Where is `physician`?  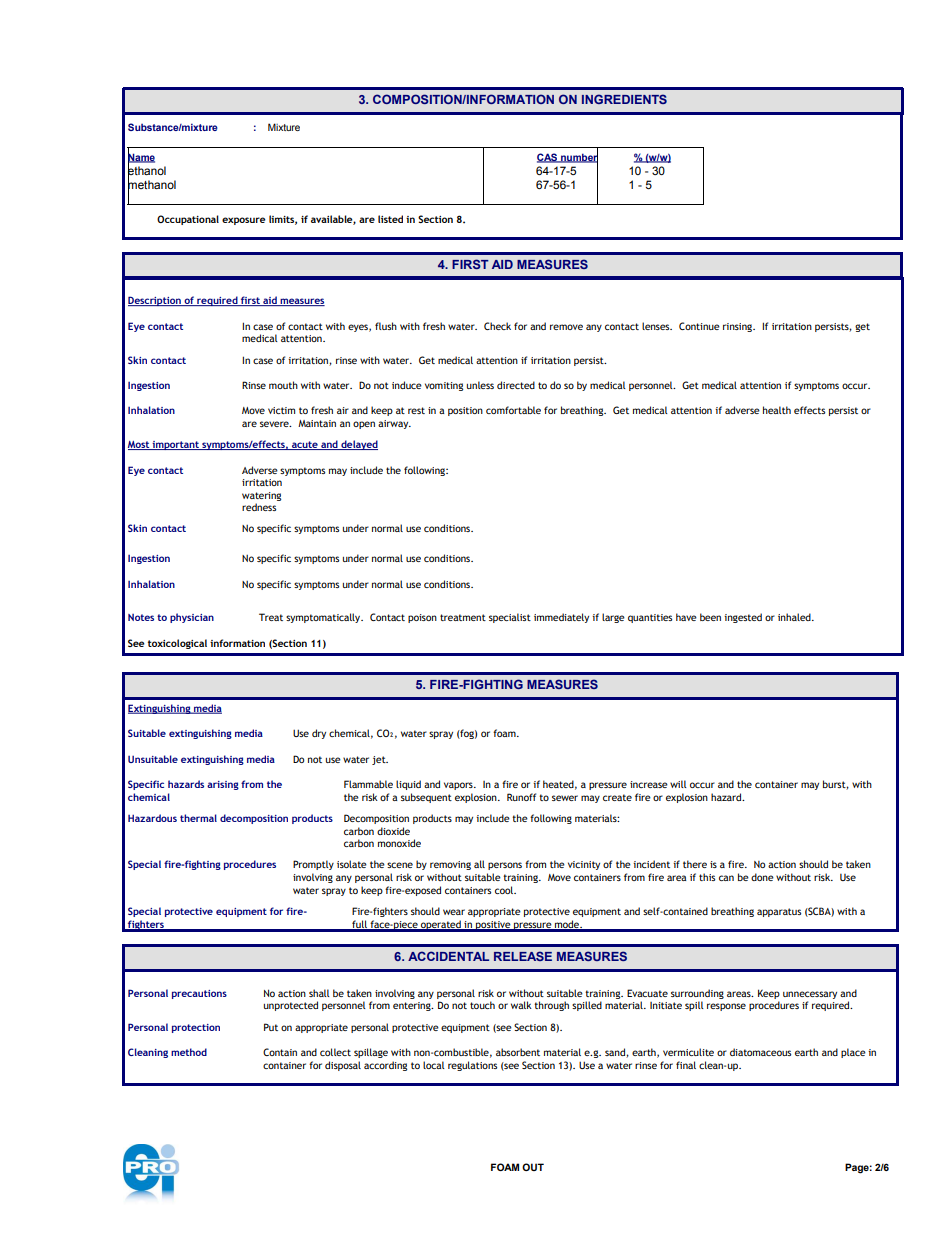 physician is located at coordinates (192, 618).
